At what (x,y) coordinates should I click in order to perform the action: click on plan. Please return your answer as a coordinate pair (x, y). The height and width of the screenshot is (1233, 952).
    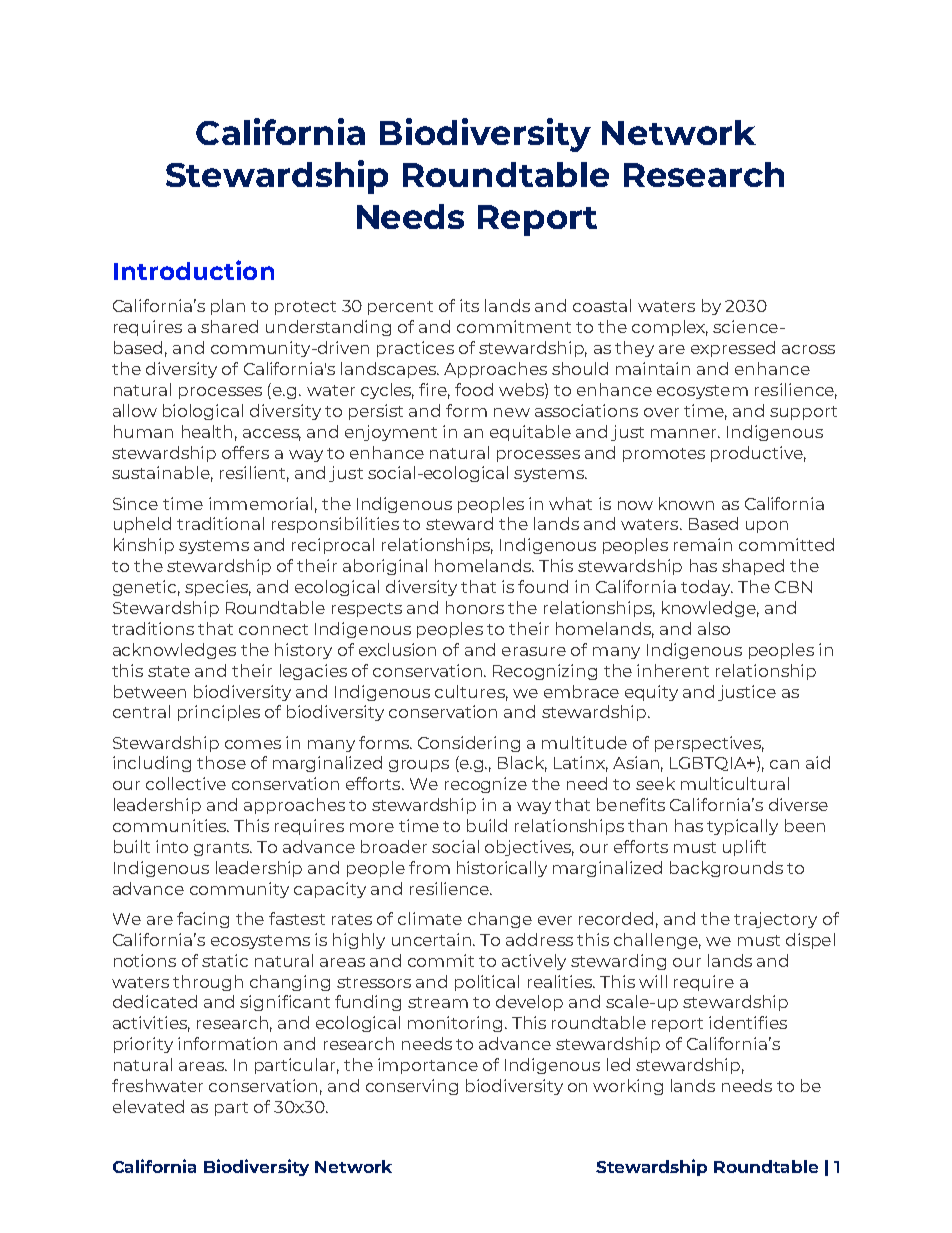
    Looking at the image, I should click on (228, 307).
